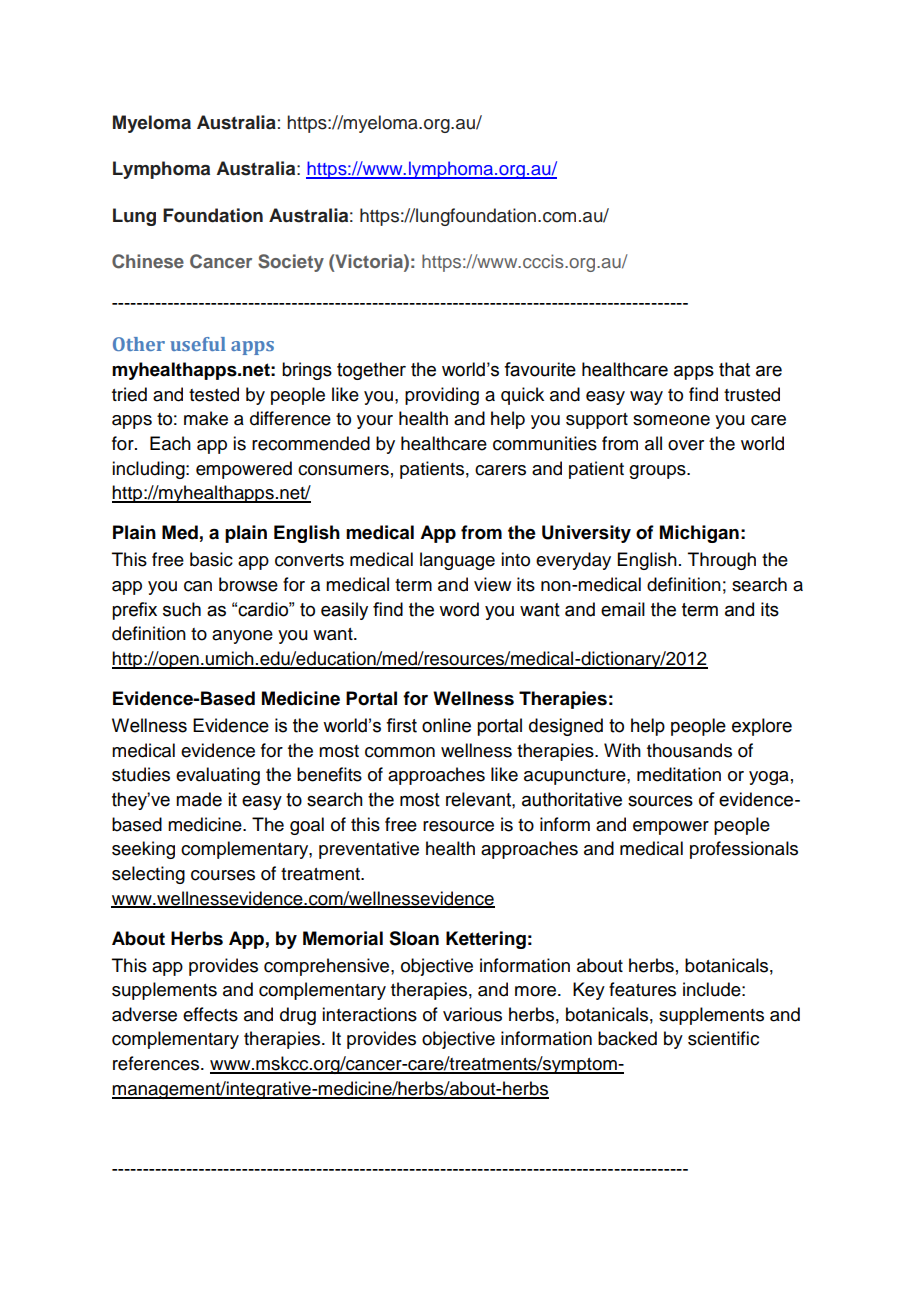 The height and width of the document is (1308, 924). What do you see at coordinates (722, 561) in the document?
I see `Through` at bounding box center [722, 561].
